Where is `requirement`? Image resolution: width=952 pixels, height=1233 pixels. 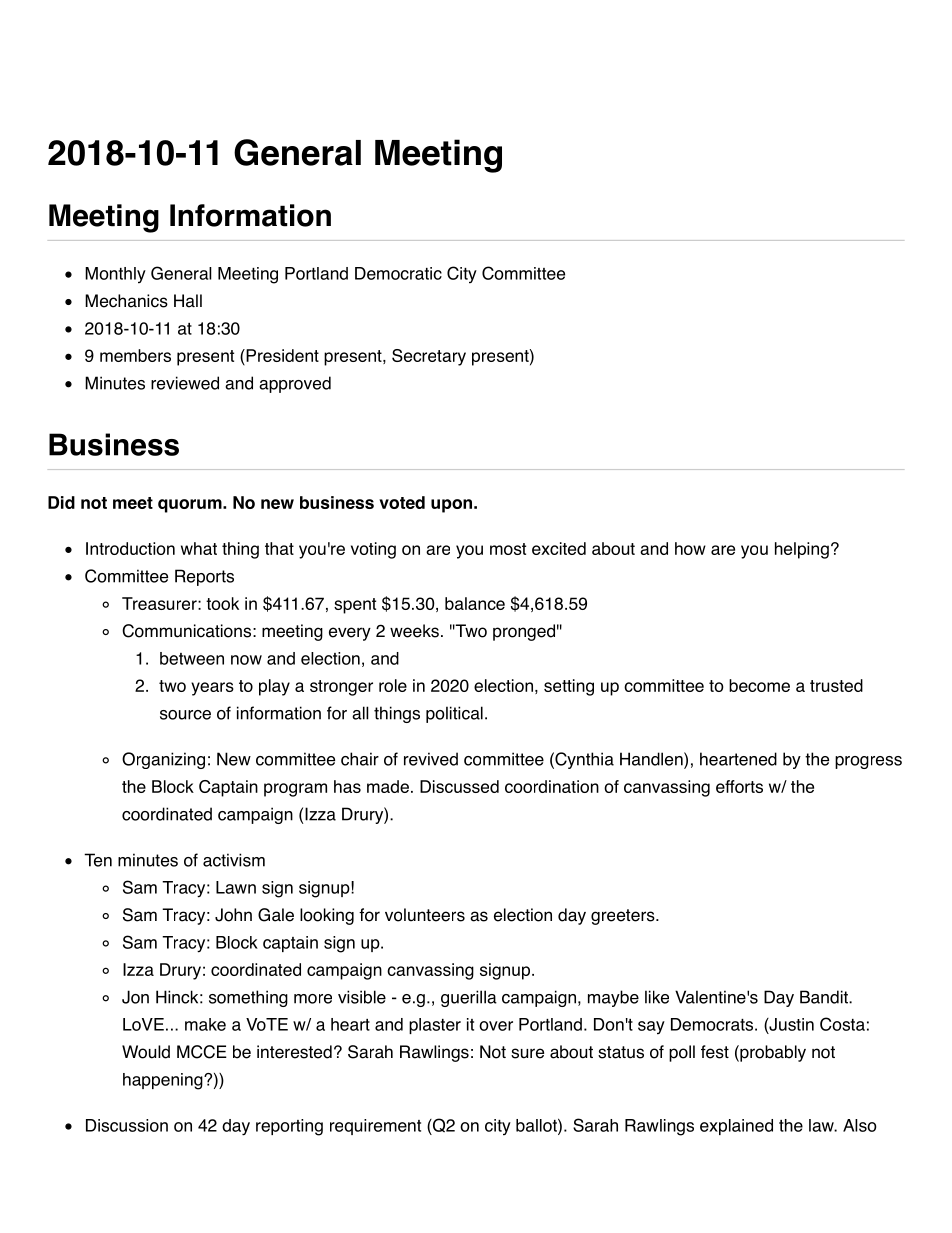 requirement is located at coordinates (375, 1127).
